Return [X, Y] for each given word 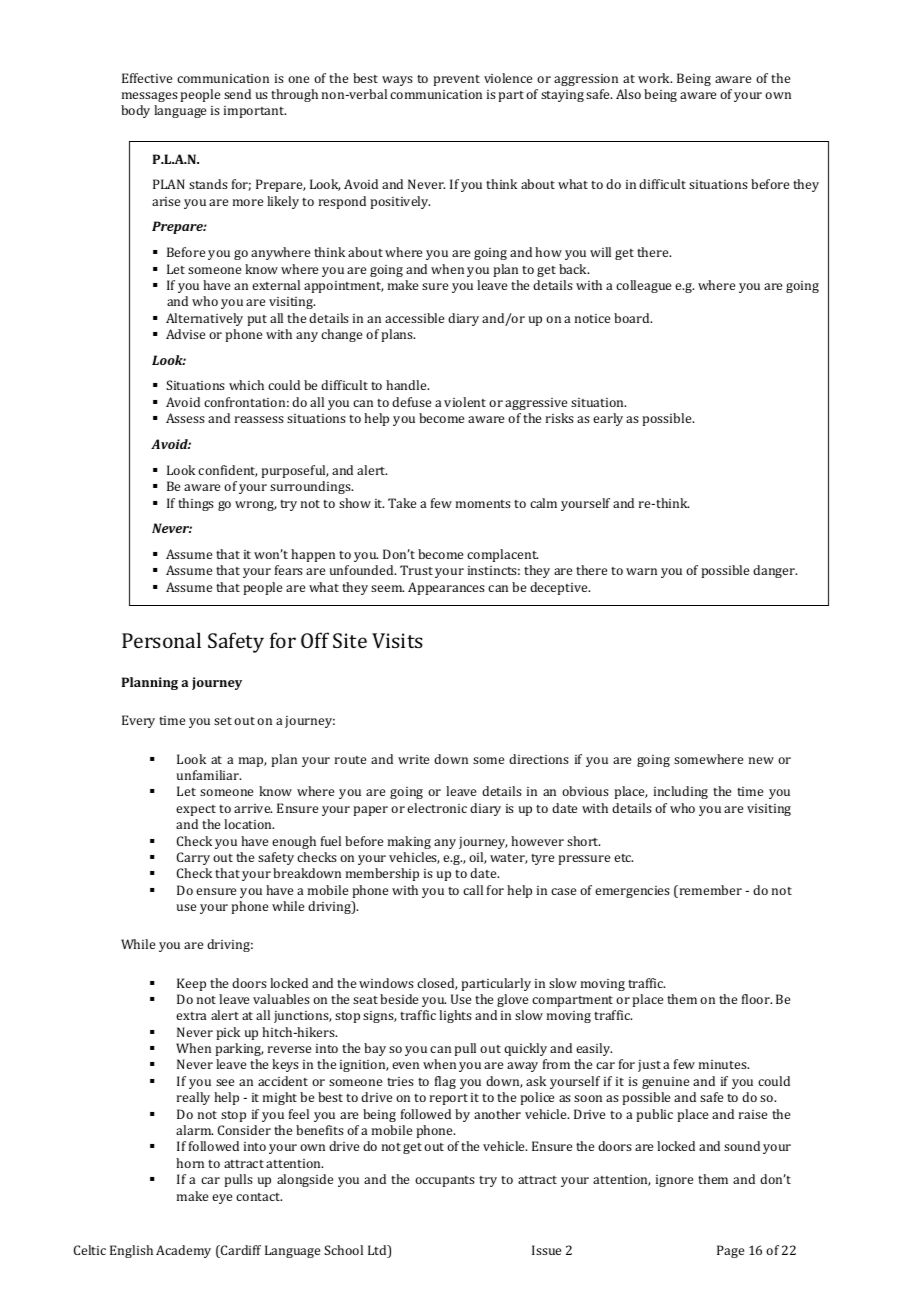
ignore [674, 1181]
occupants [445, 1181]
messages [150, 97]
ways [397, 81]
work [655, 78]
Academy [183, 1251]
